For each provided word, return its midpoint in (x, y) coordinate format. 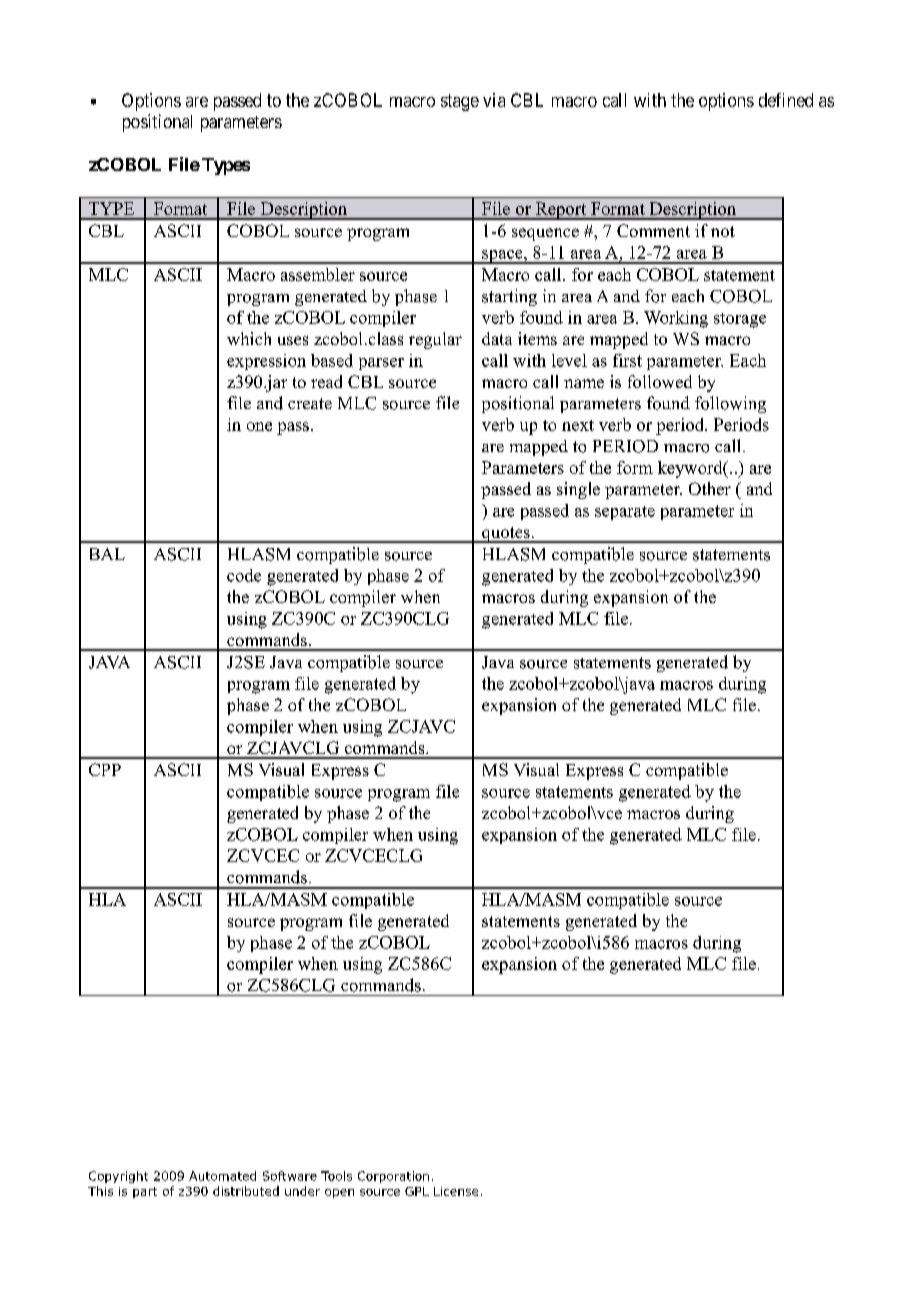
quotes (506, 535)
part (145, 1192)
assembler (318, 274)
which (249, 338)
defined (786, 100)
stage (460, 102)
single (578, 490)
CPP (105, 769)
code (244, 575)
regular (435, 340)
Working (676, 319)
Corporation (393, 1177)
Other (710, 488)
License (456, 1191)
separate (625, 513)
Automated (222, 1176)
